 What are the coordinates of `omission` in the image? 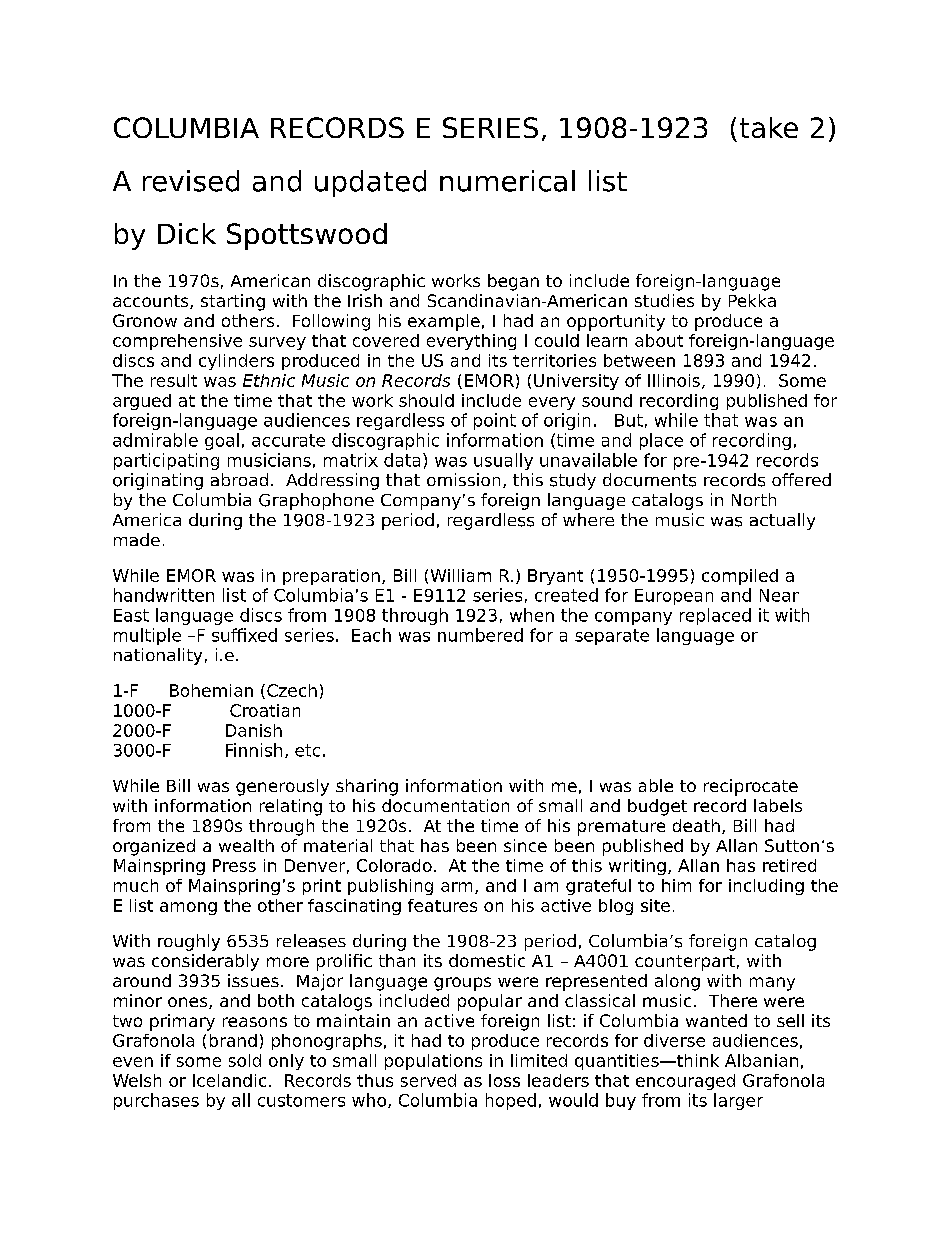 It's located at (463, 479).
